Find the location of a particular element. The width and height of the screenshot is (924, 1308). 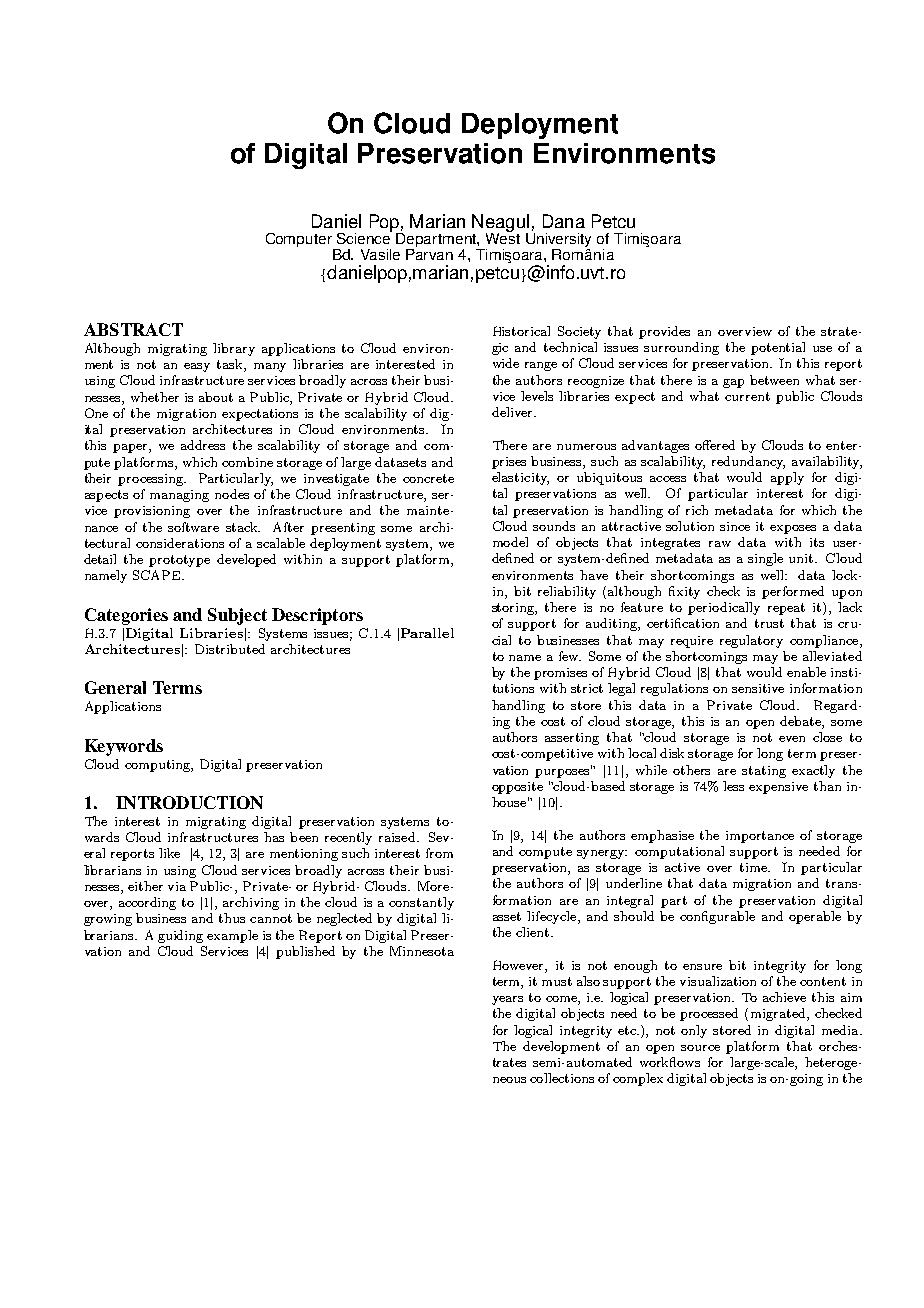

guiding is located at coordinates (180, 936).
